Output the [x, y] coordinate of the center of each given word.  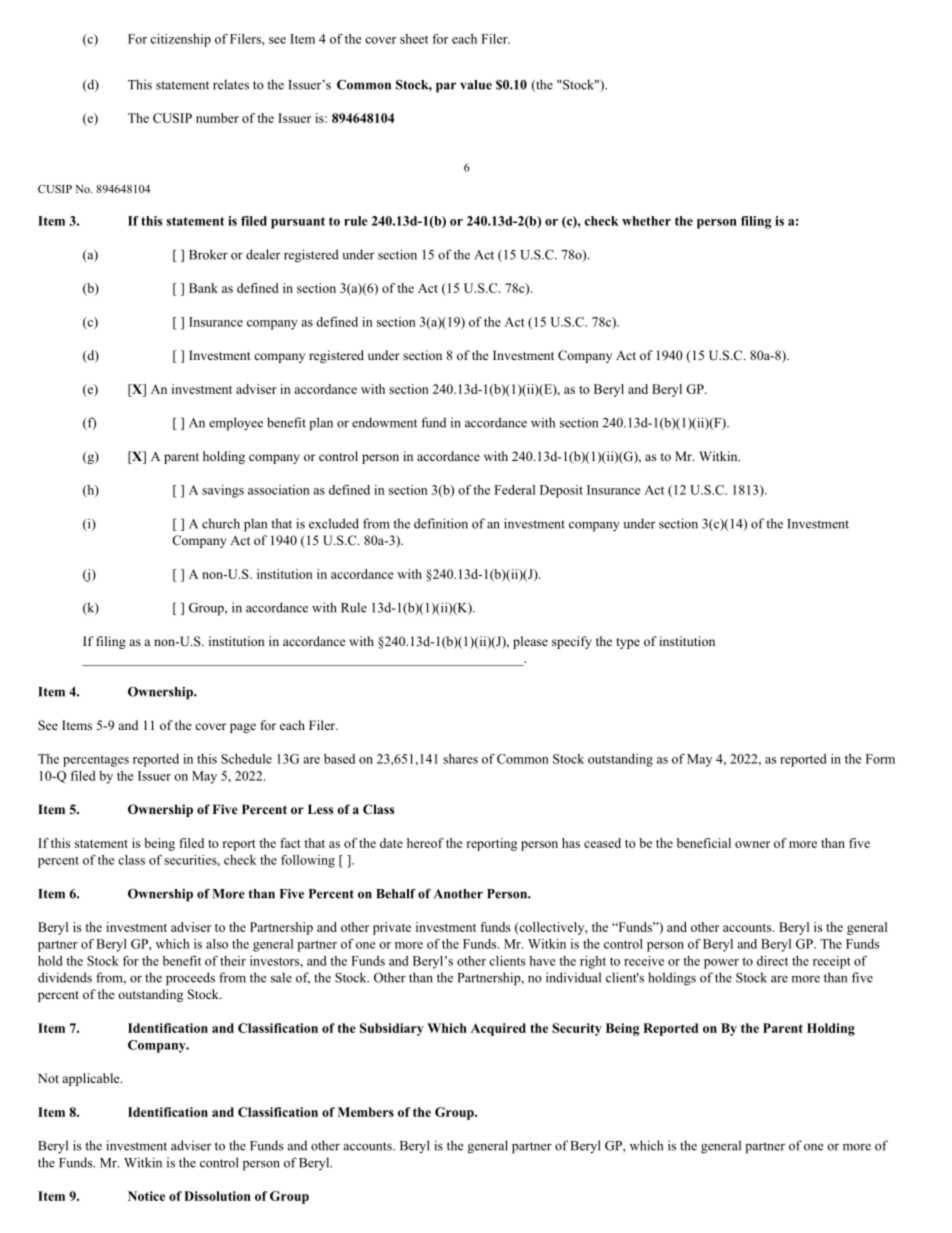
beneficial [704, 843]
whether [646, 221]
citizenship [180, 40]
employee [236, 424]
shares [460, 759]
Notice [146, 1196]
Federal [514, 490]
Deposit [561, 491]
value [476, 85]
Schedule [246, 759]
